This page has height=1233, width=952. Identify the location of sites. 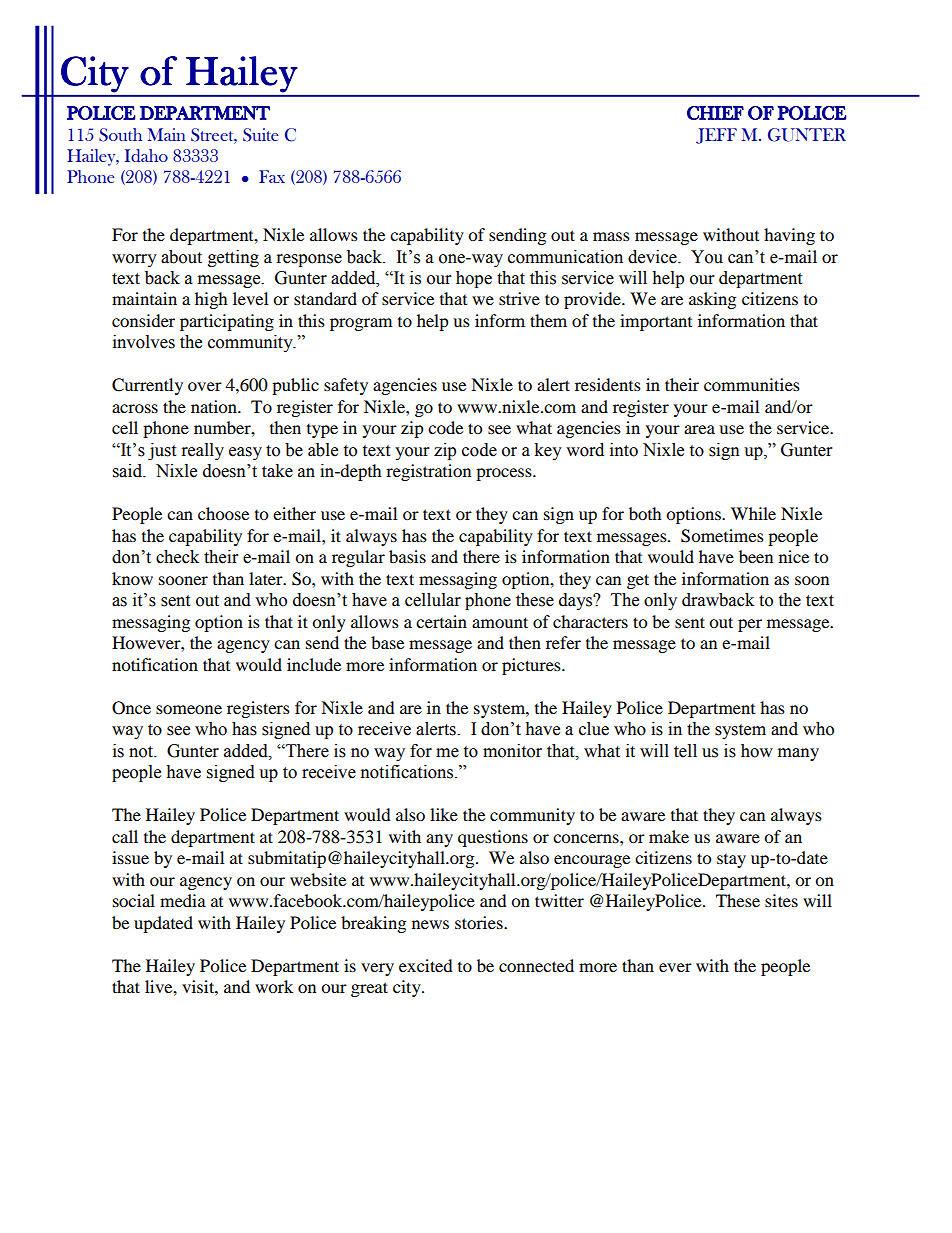
(781, 900).
